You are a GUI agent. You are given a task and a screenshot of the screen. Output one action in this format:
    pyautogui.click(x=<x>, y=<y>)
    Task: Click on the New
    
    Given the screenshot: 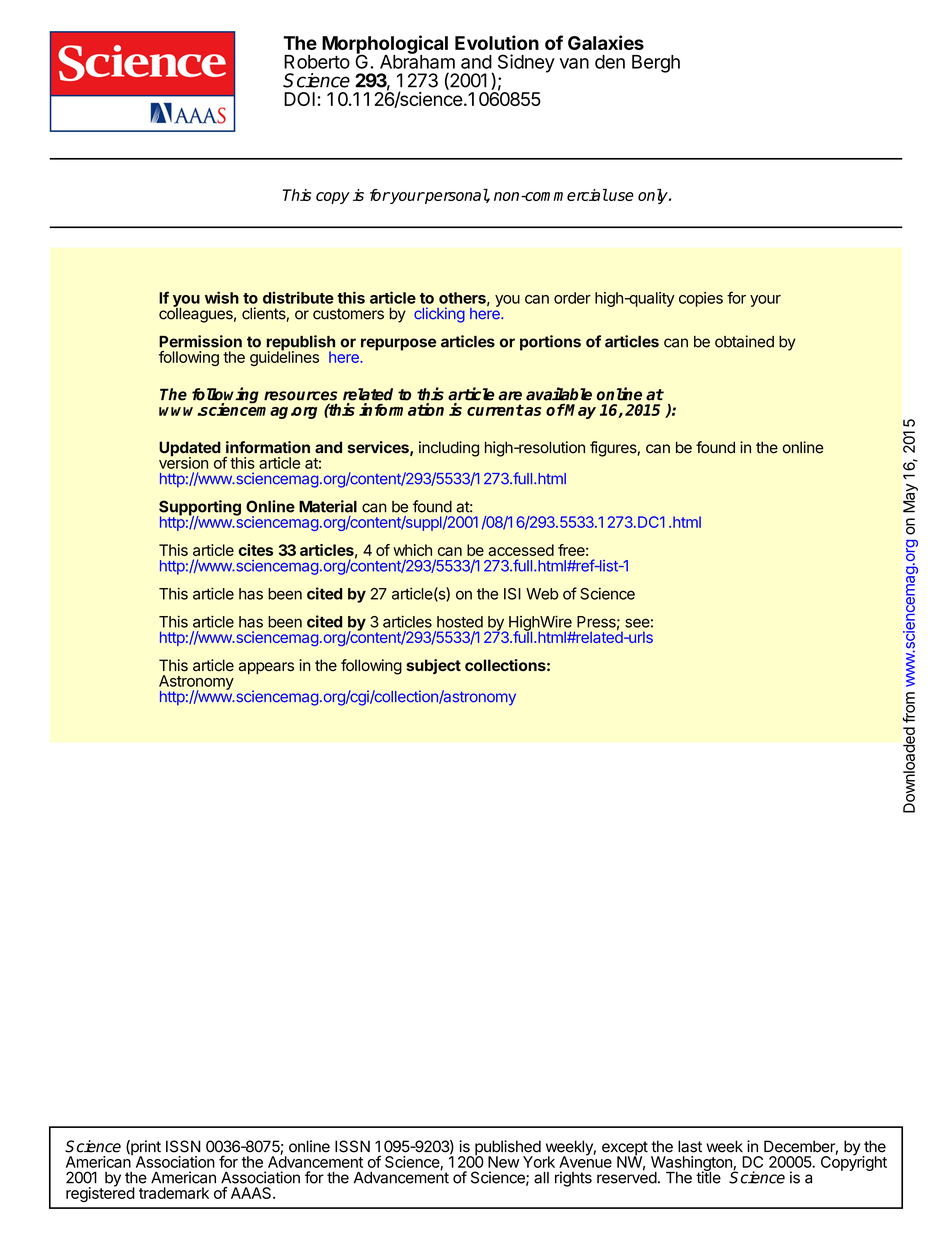 What is the action you would take?
    pyautogui.click(x=503, y=1162)
